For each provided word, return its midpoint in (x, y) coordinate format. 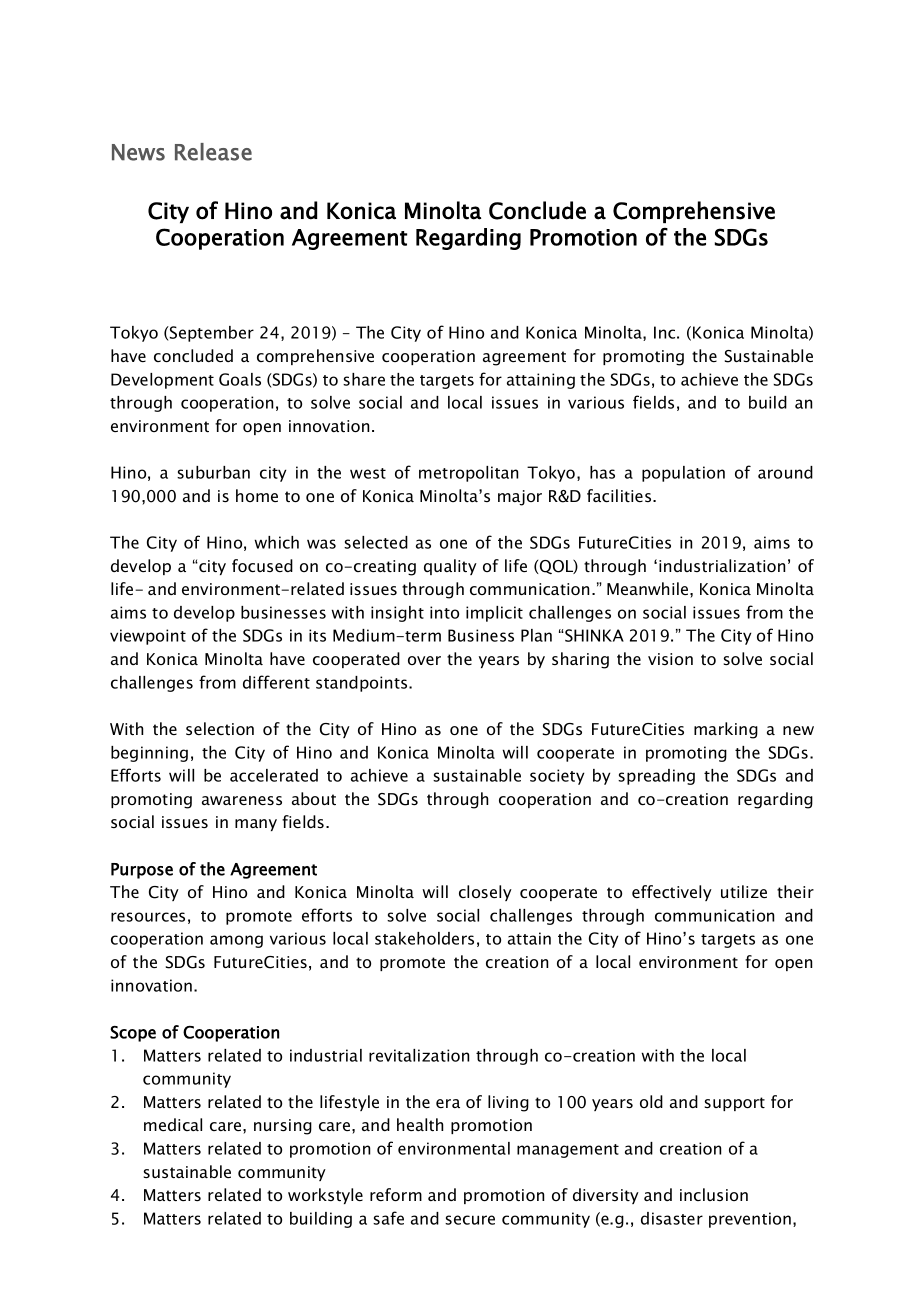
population (683, 474)
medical (173, 1124)
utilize (744, 891)
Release (213, 152)
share (364, 379)
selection (220, 728)
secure (470, 1220)
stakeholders (424, 938)
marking (726, 730)
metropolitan (468, 474)
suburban (213, 472)
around (785, 472)
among (236, 941)
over (424, 660)
